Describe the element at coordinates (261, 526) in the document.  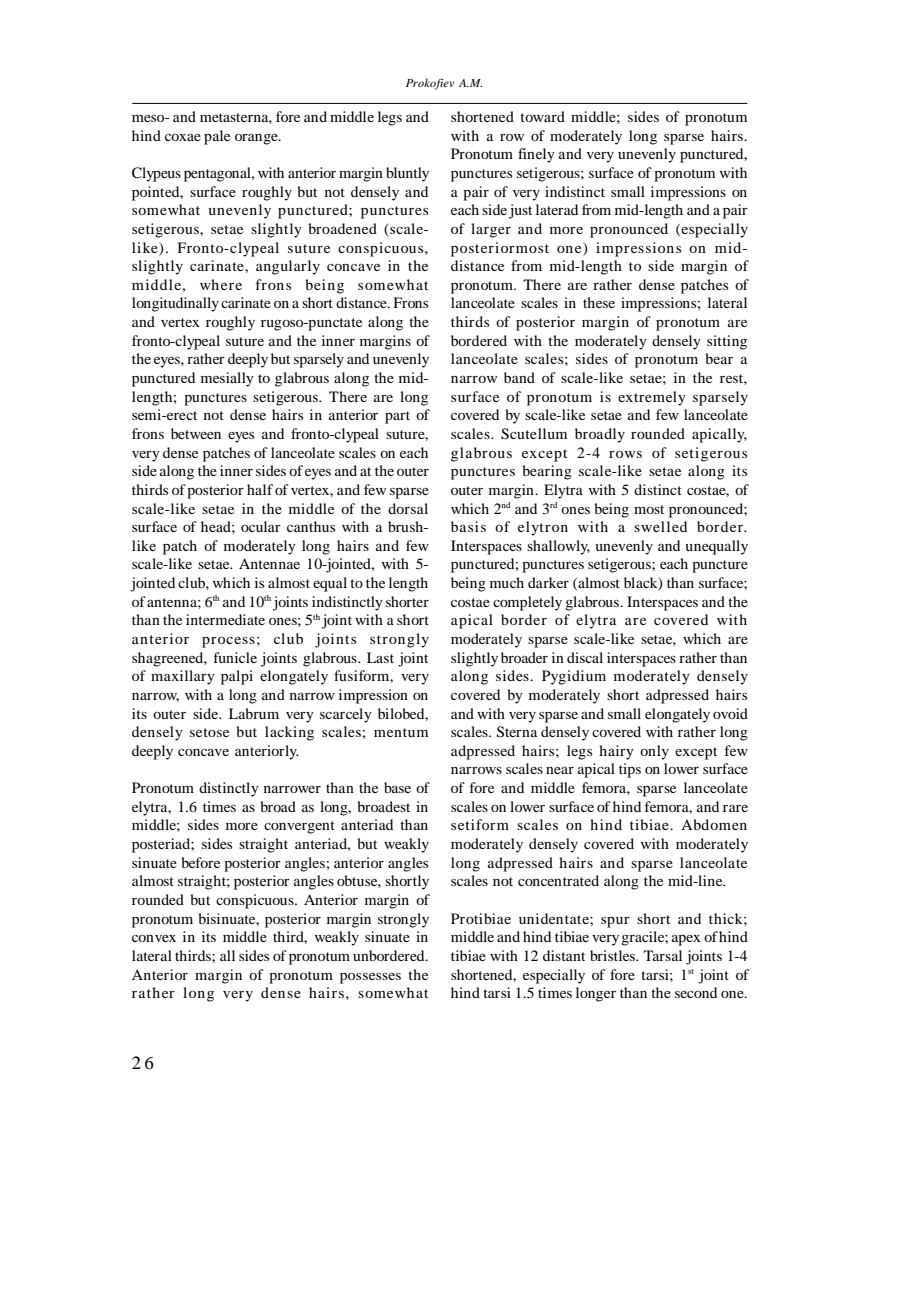
I see `ocular` at that location.
